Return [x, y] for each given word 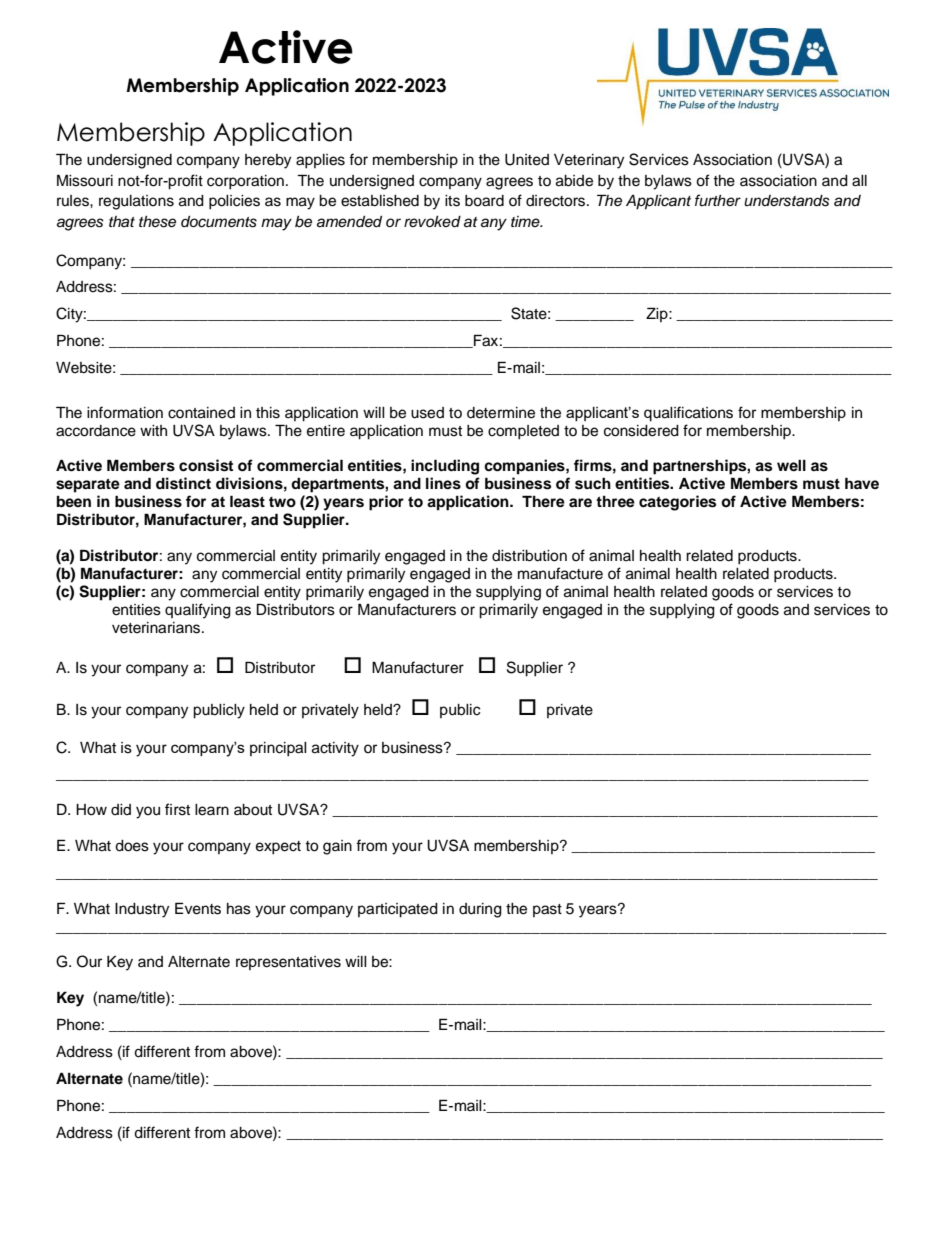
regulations [136, 202]
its [452, 201]
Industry [142, 910]
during [480, 910]
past [547, 910]
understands [787, 201]
